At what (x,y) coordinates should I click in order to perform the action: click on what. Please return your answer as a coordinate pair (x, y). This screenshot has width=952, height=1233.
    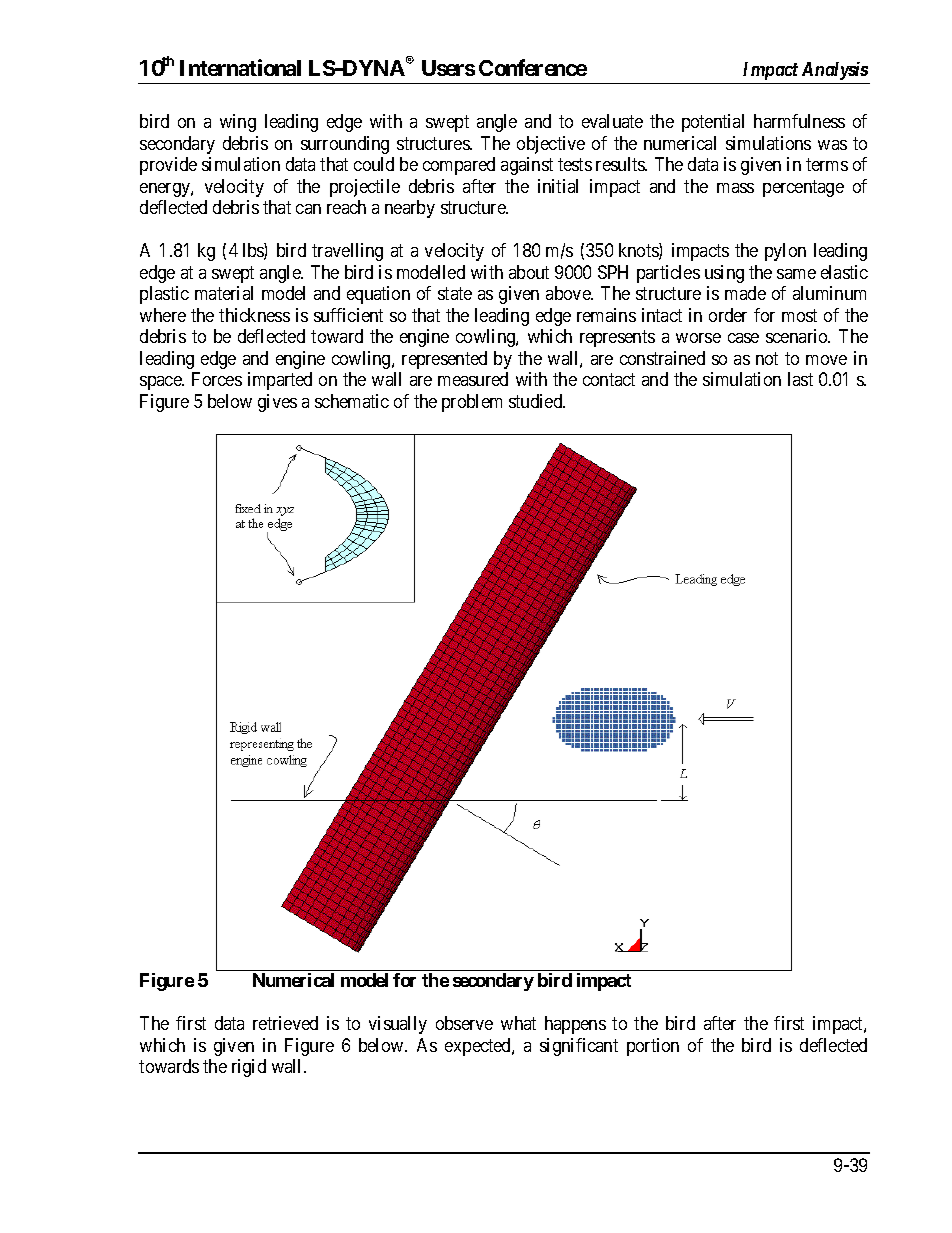
    Looking at the image, I should click on (518, 1023).
